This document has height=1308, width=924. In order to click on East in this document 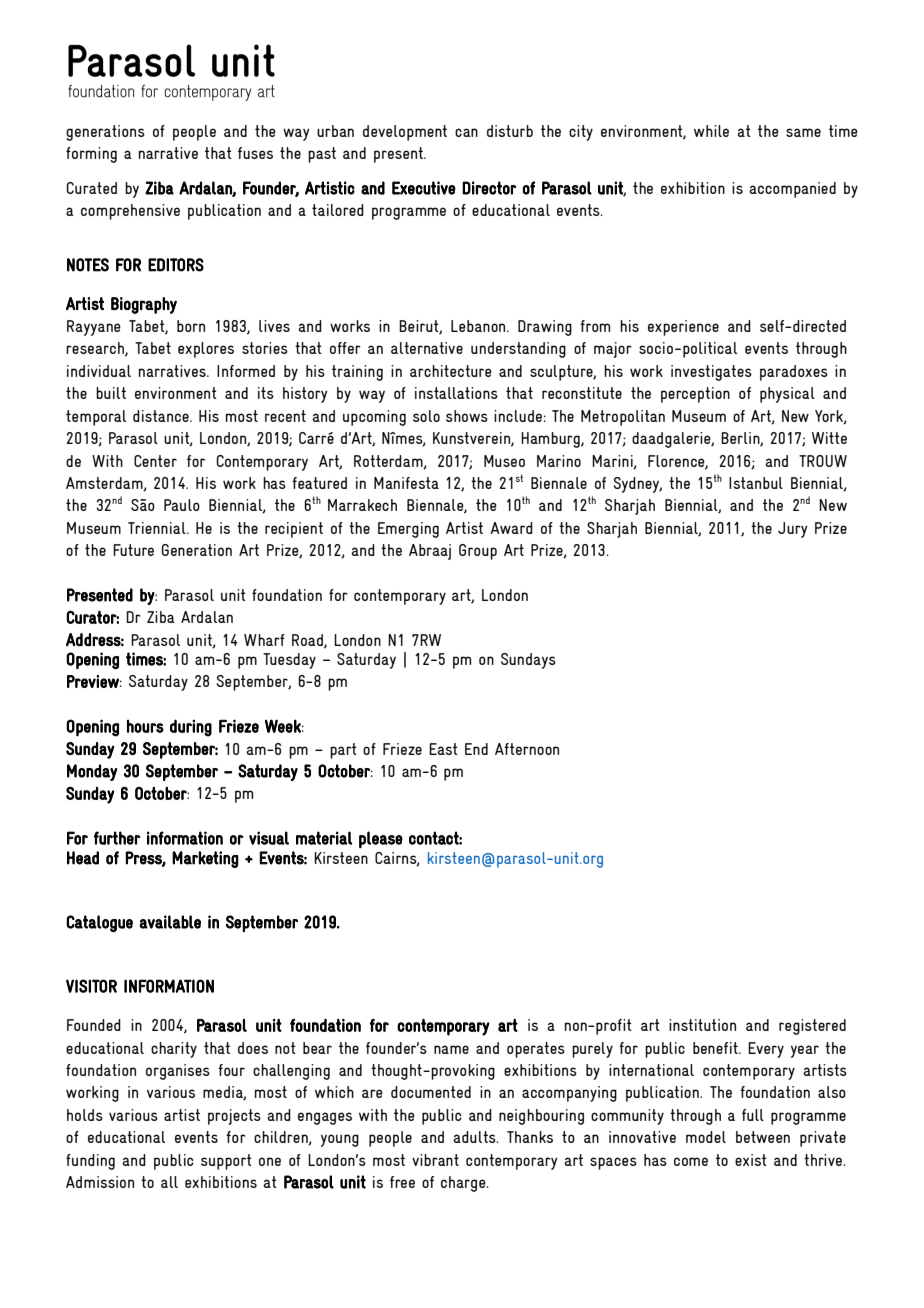, I will do `click(443, 749)`.
